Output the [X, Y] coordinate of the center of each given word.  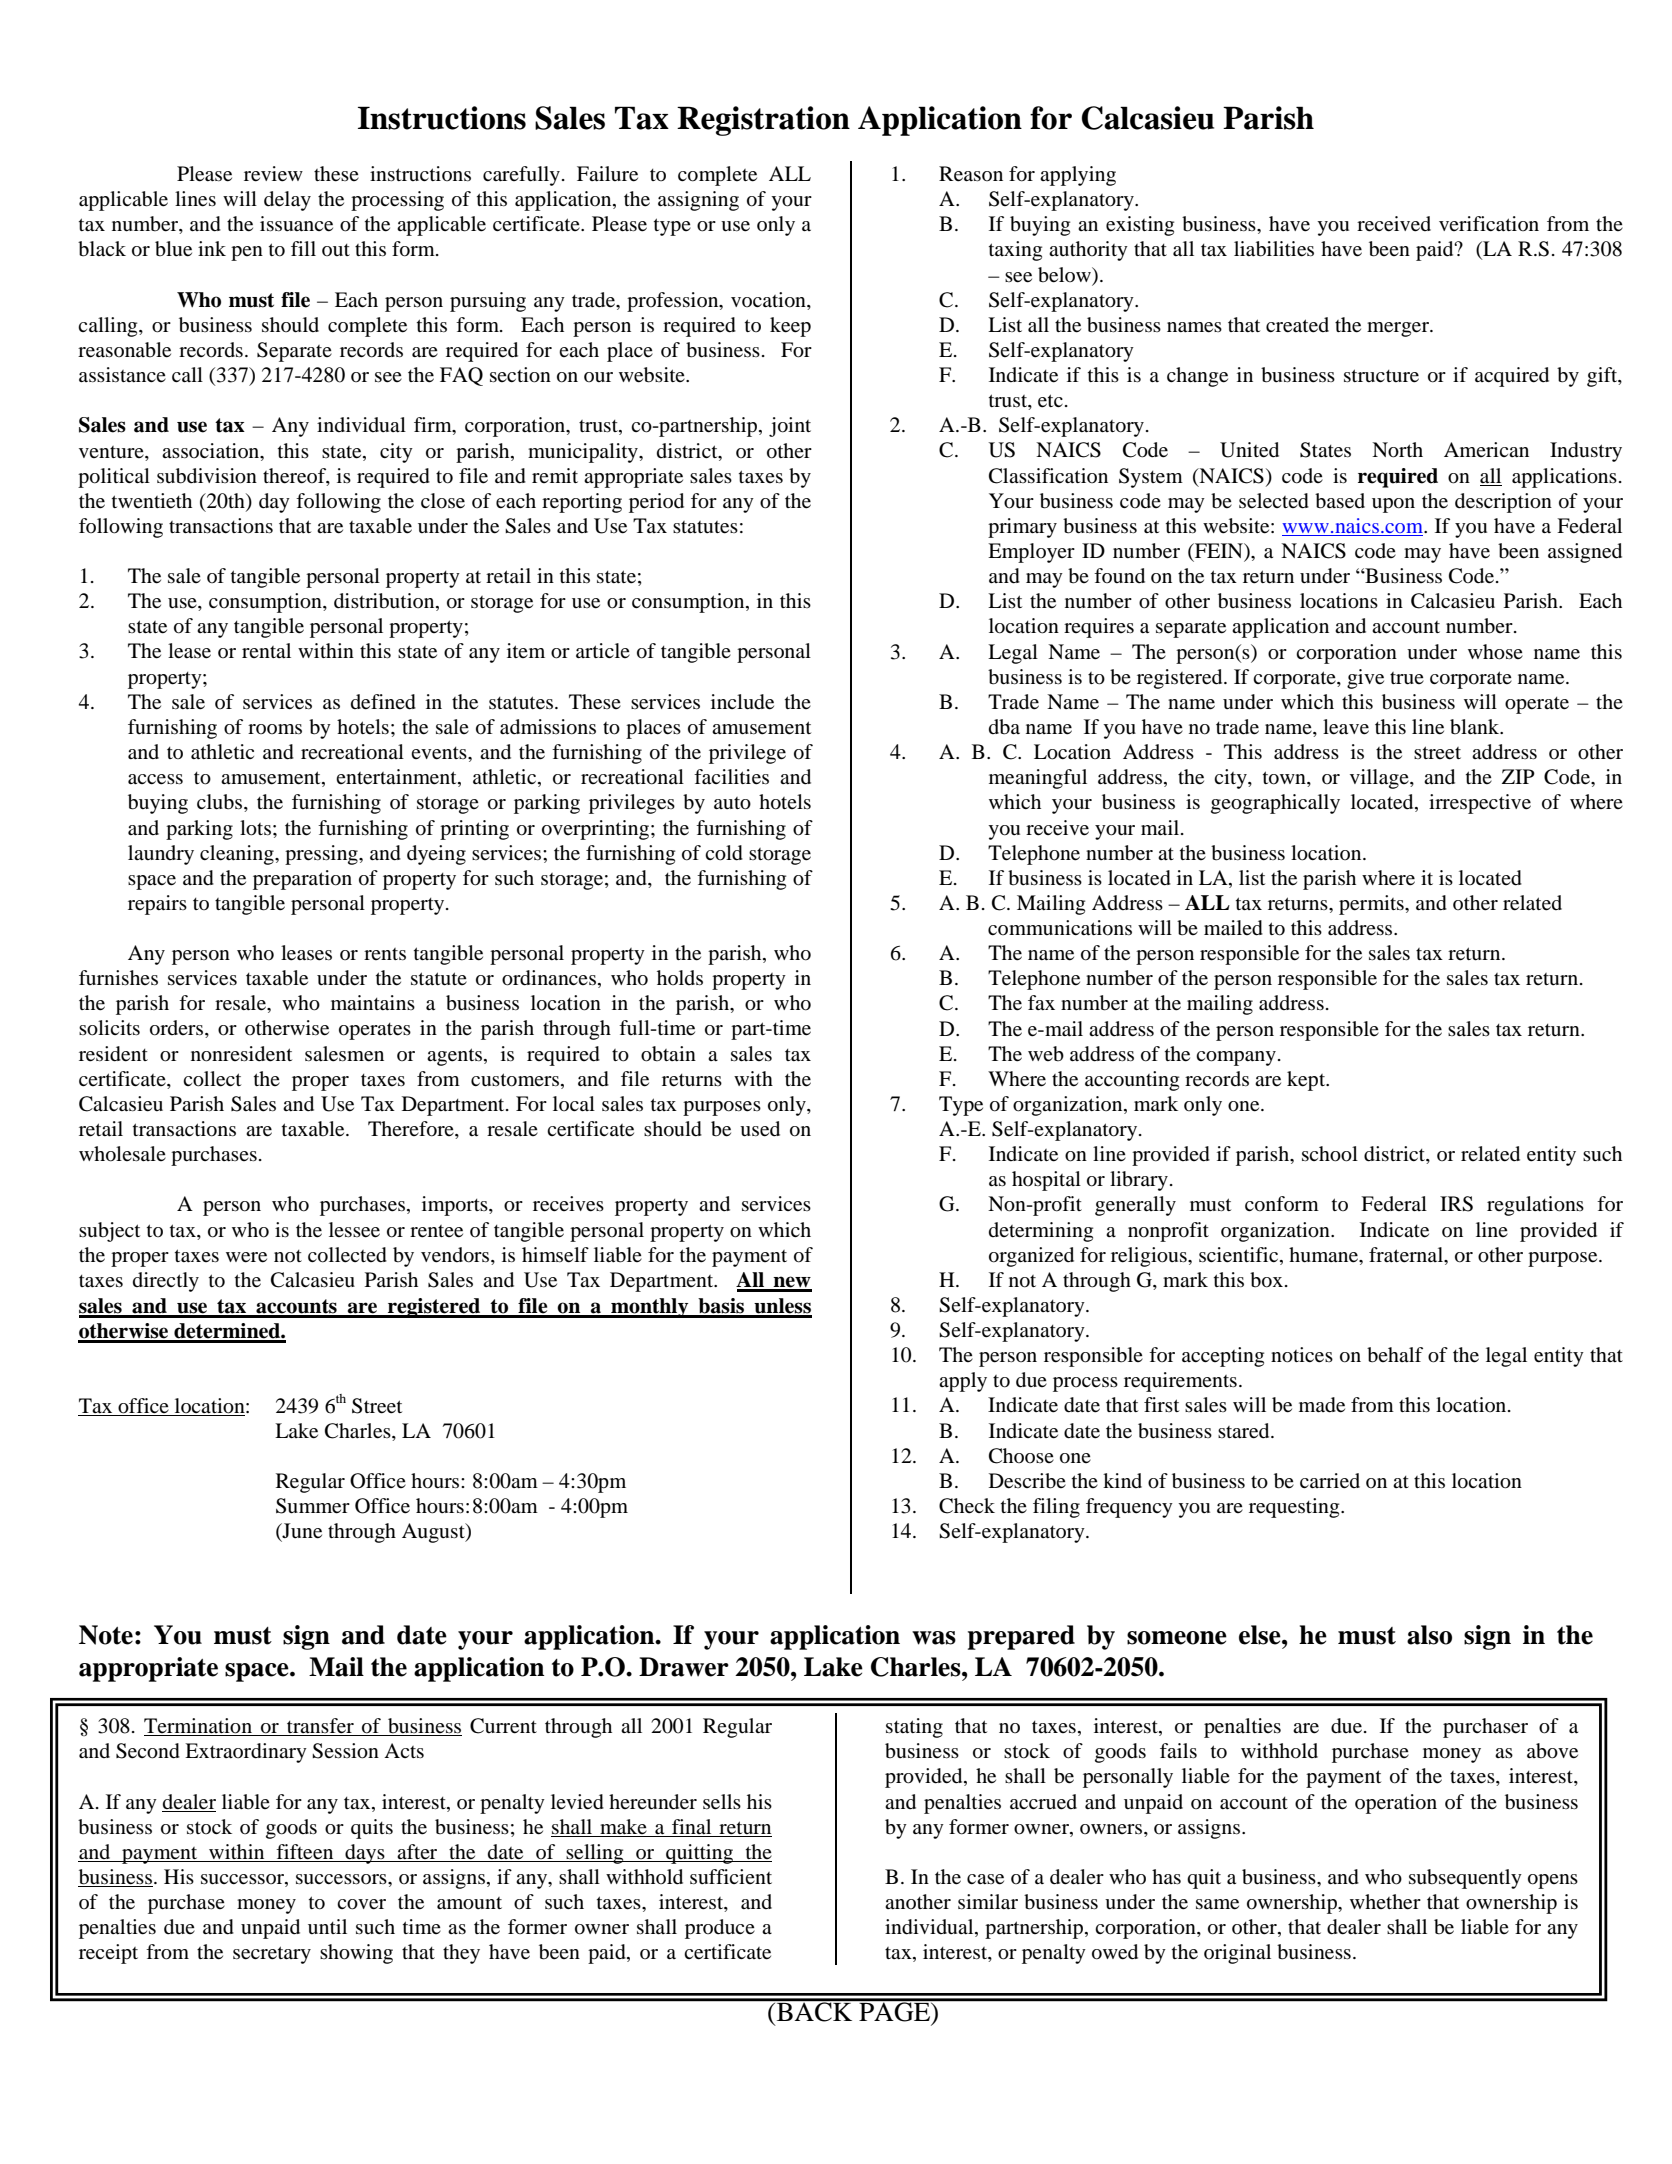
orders [178, 1029]
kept [1307, 1081]
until [327, 1926]
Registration [763, 121]
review [273, 174]
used [760, 1129]
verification [1489, 224]
